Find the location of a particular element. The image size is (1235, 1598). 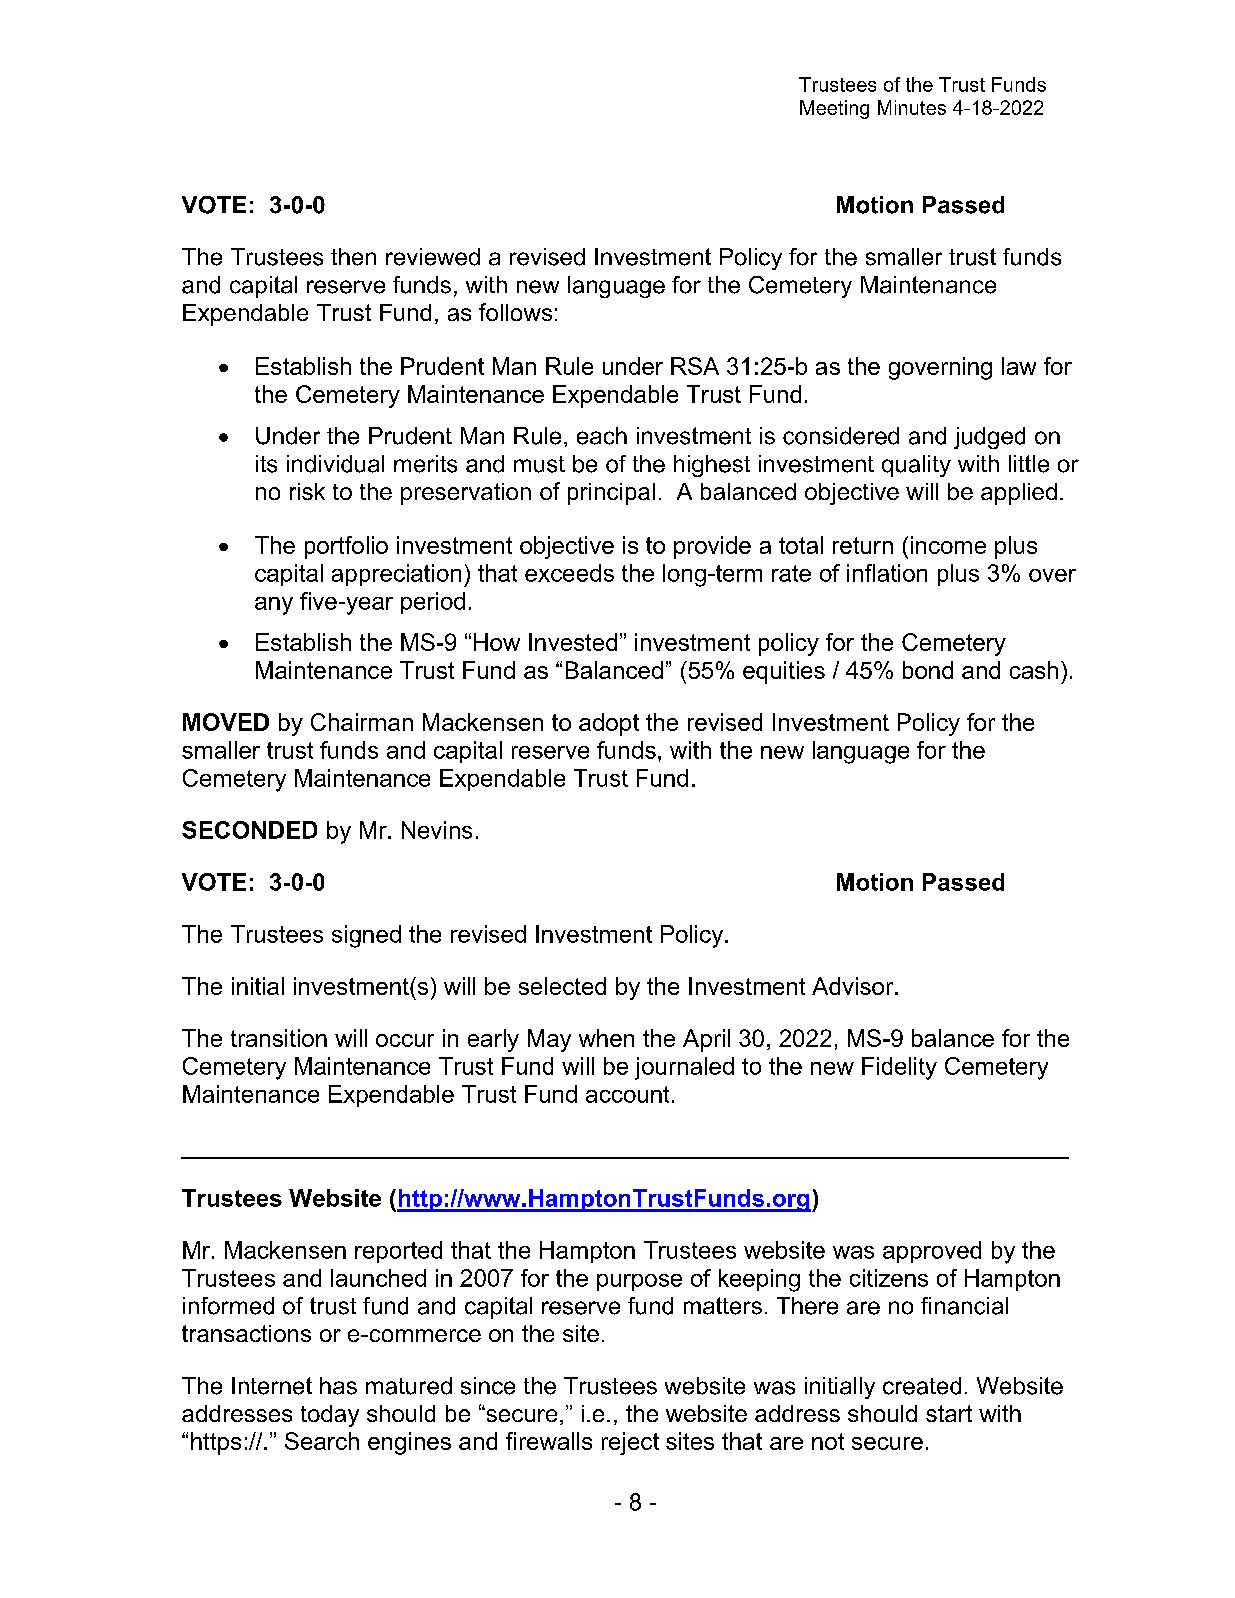

Fidelity is located at coordinates (899, 1068).
